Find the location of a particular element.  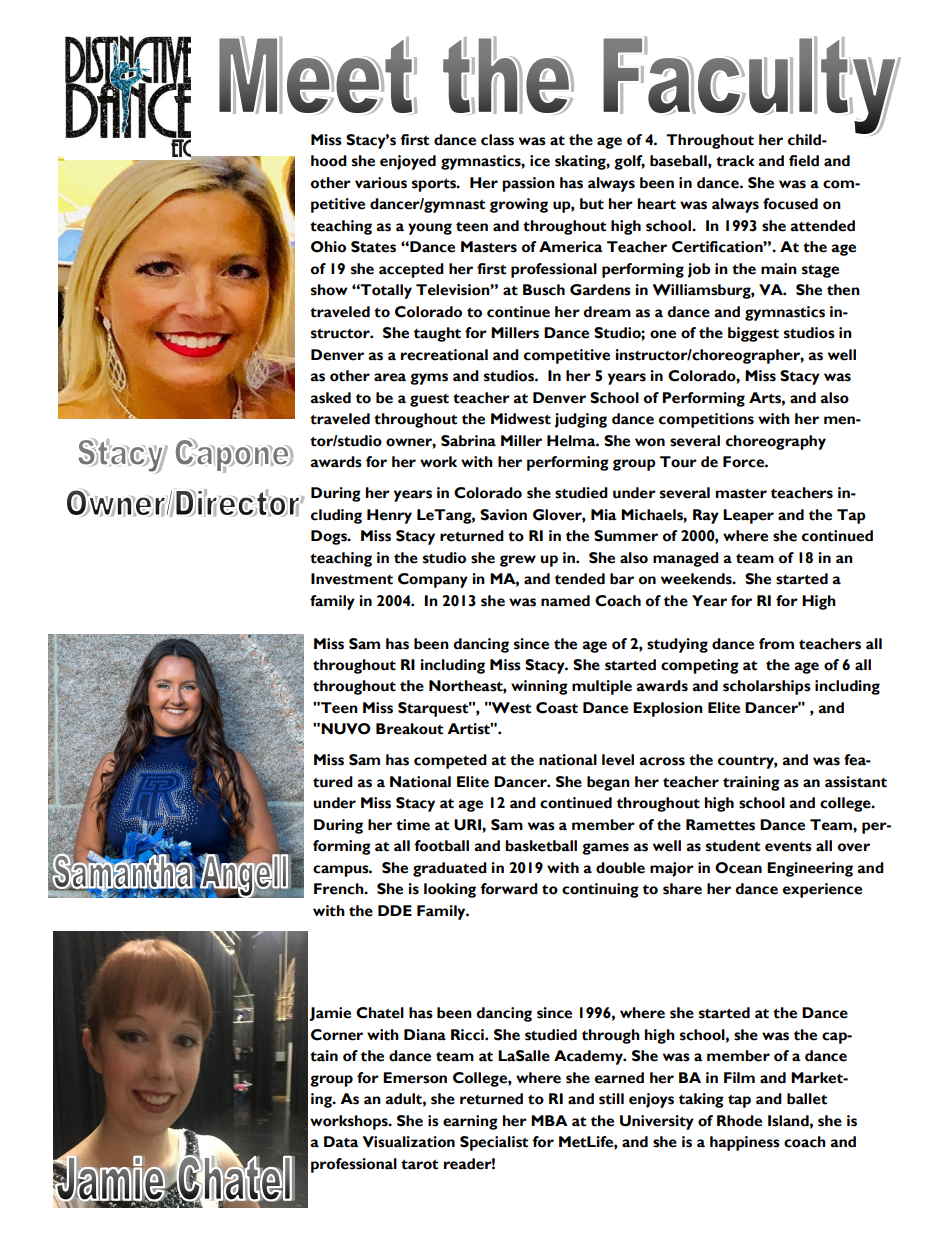

but is located at coordinates (592, 204).
